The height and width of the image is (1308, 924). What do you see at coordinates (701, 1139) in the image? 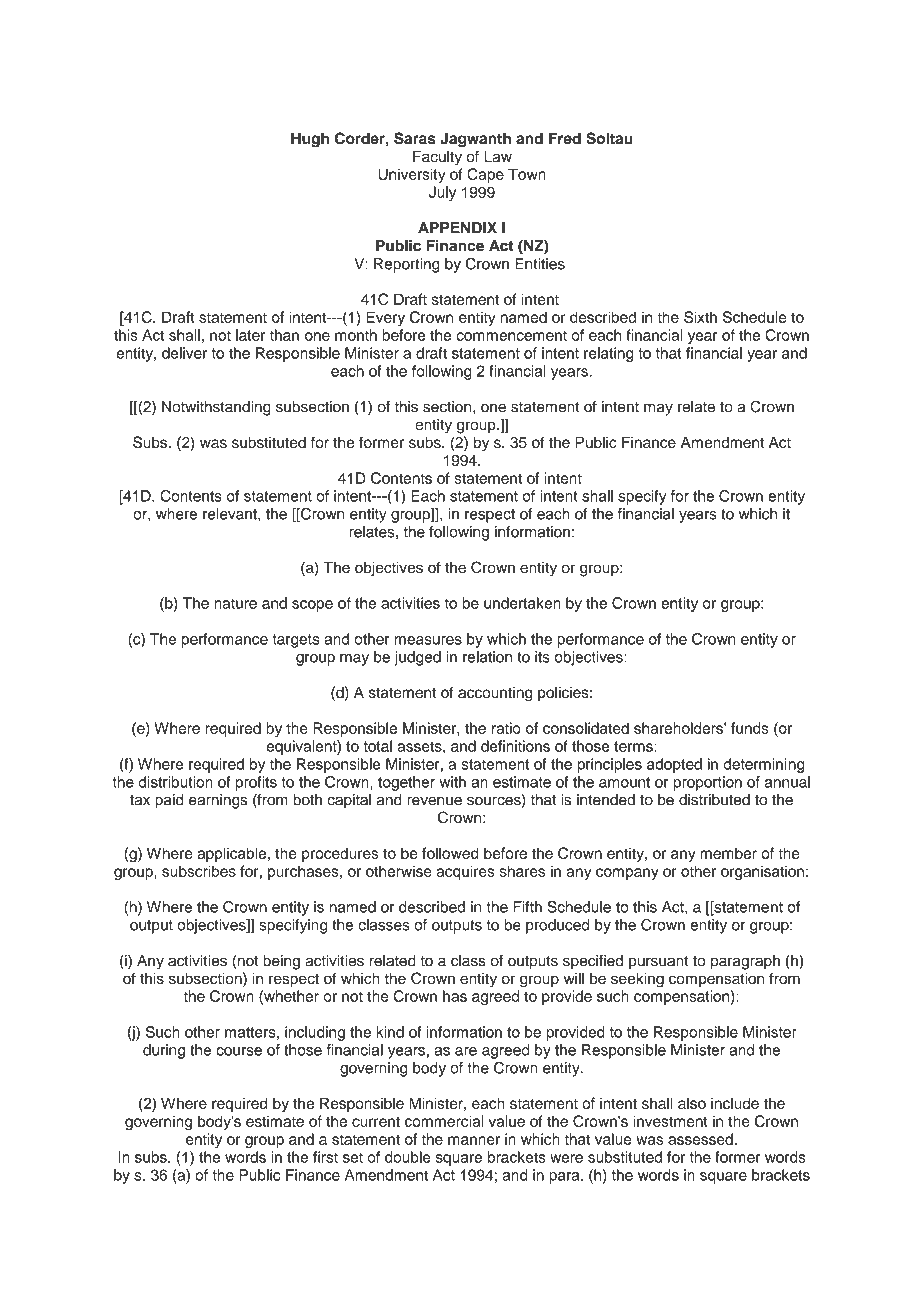
I see `assessed` at bounding box center [701, 1139].
